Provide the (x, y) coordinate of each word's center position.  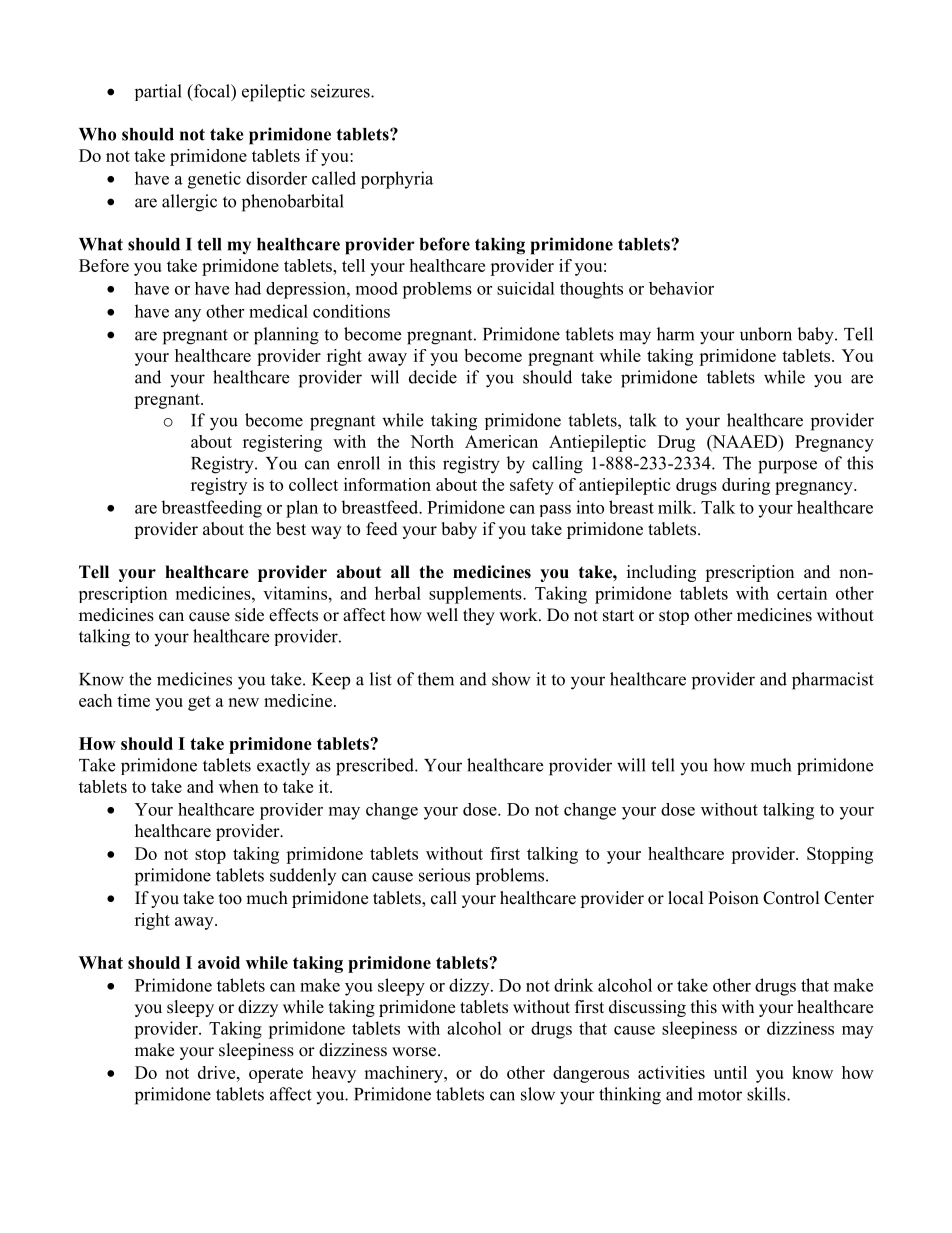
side (249, 615)
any (188, 315)
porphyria (397, 180)
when (239, 786)
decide (433, 377)
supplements (476, 595)
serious (444, 875)
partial (158, 92)
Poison (733, 898)
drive (218, 1072)
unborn (766, 334)
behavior (681, 288)
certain (802, 593)
